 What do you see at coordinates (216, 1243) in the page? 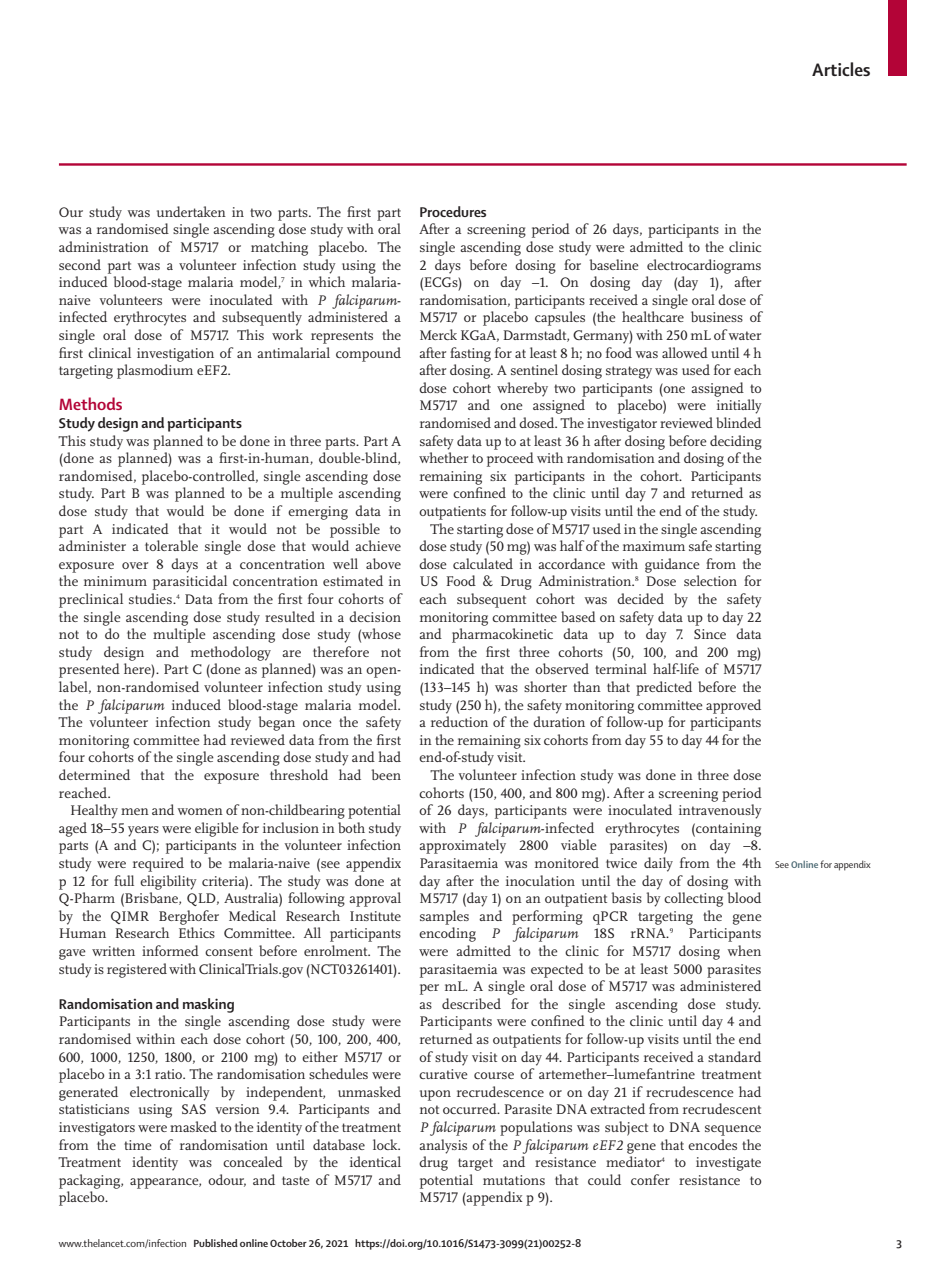
I see `Published` at bounding box center [216, 1243].
